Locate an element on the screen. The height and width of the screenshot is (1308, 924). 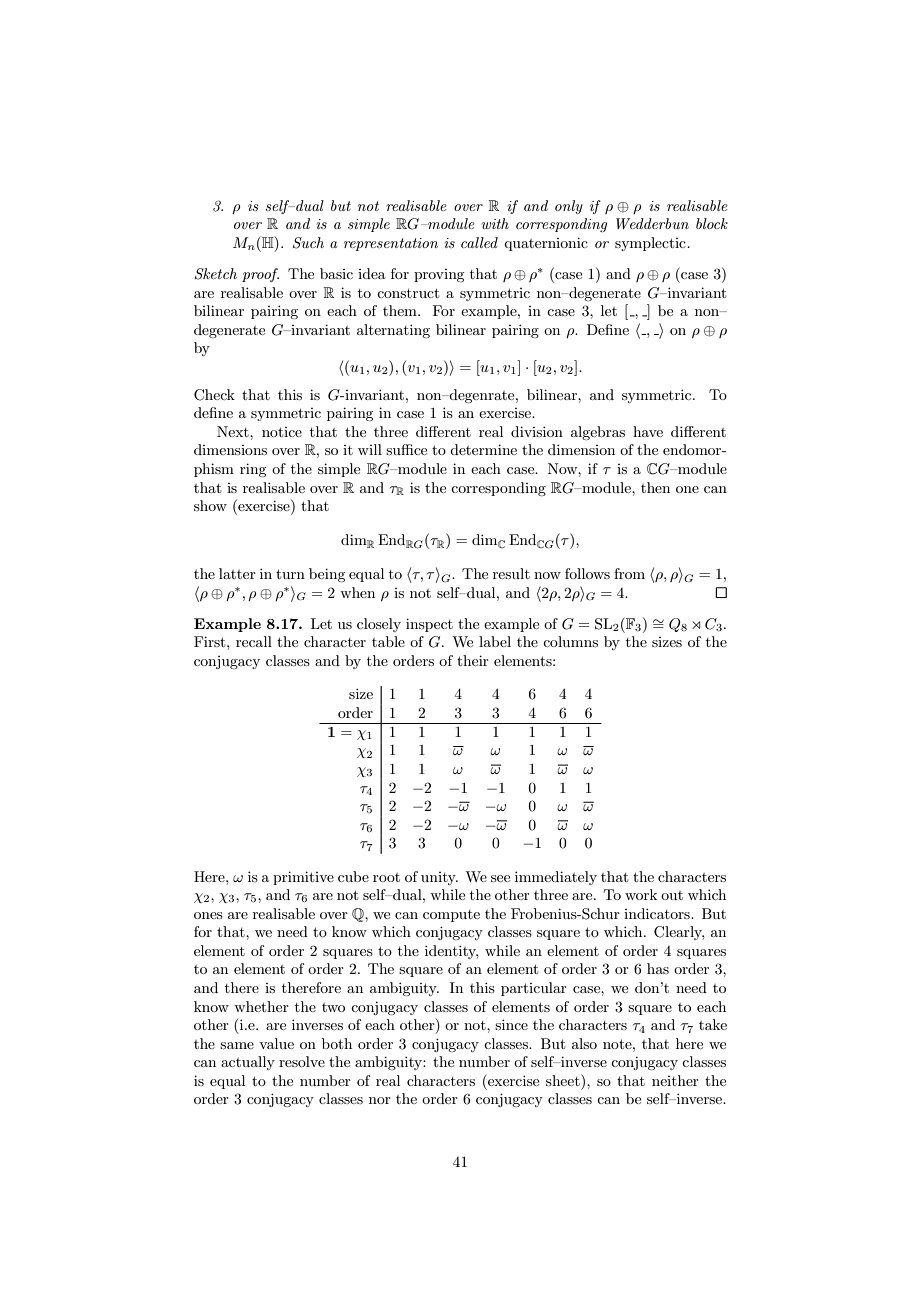
their is located at coordinates (473, 660).
